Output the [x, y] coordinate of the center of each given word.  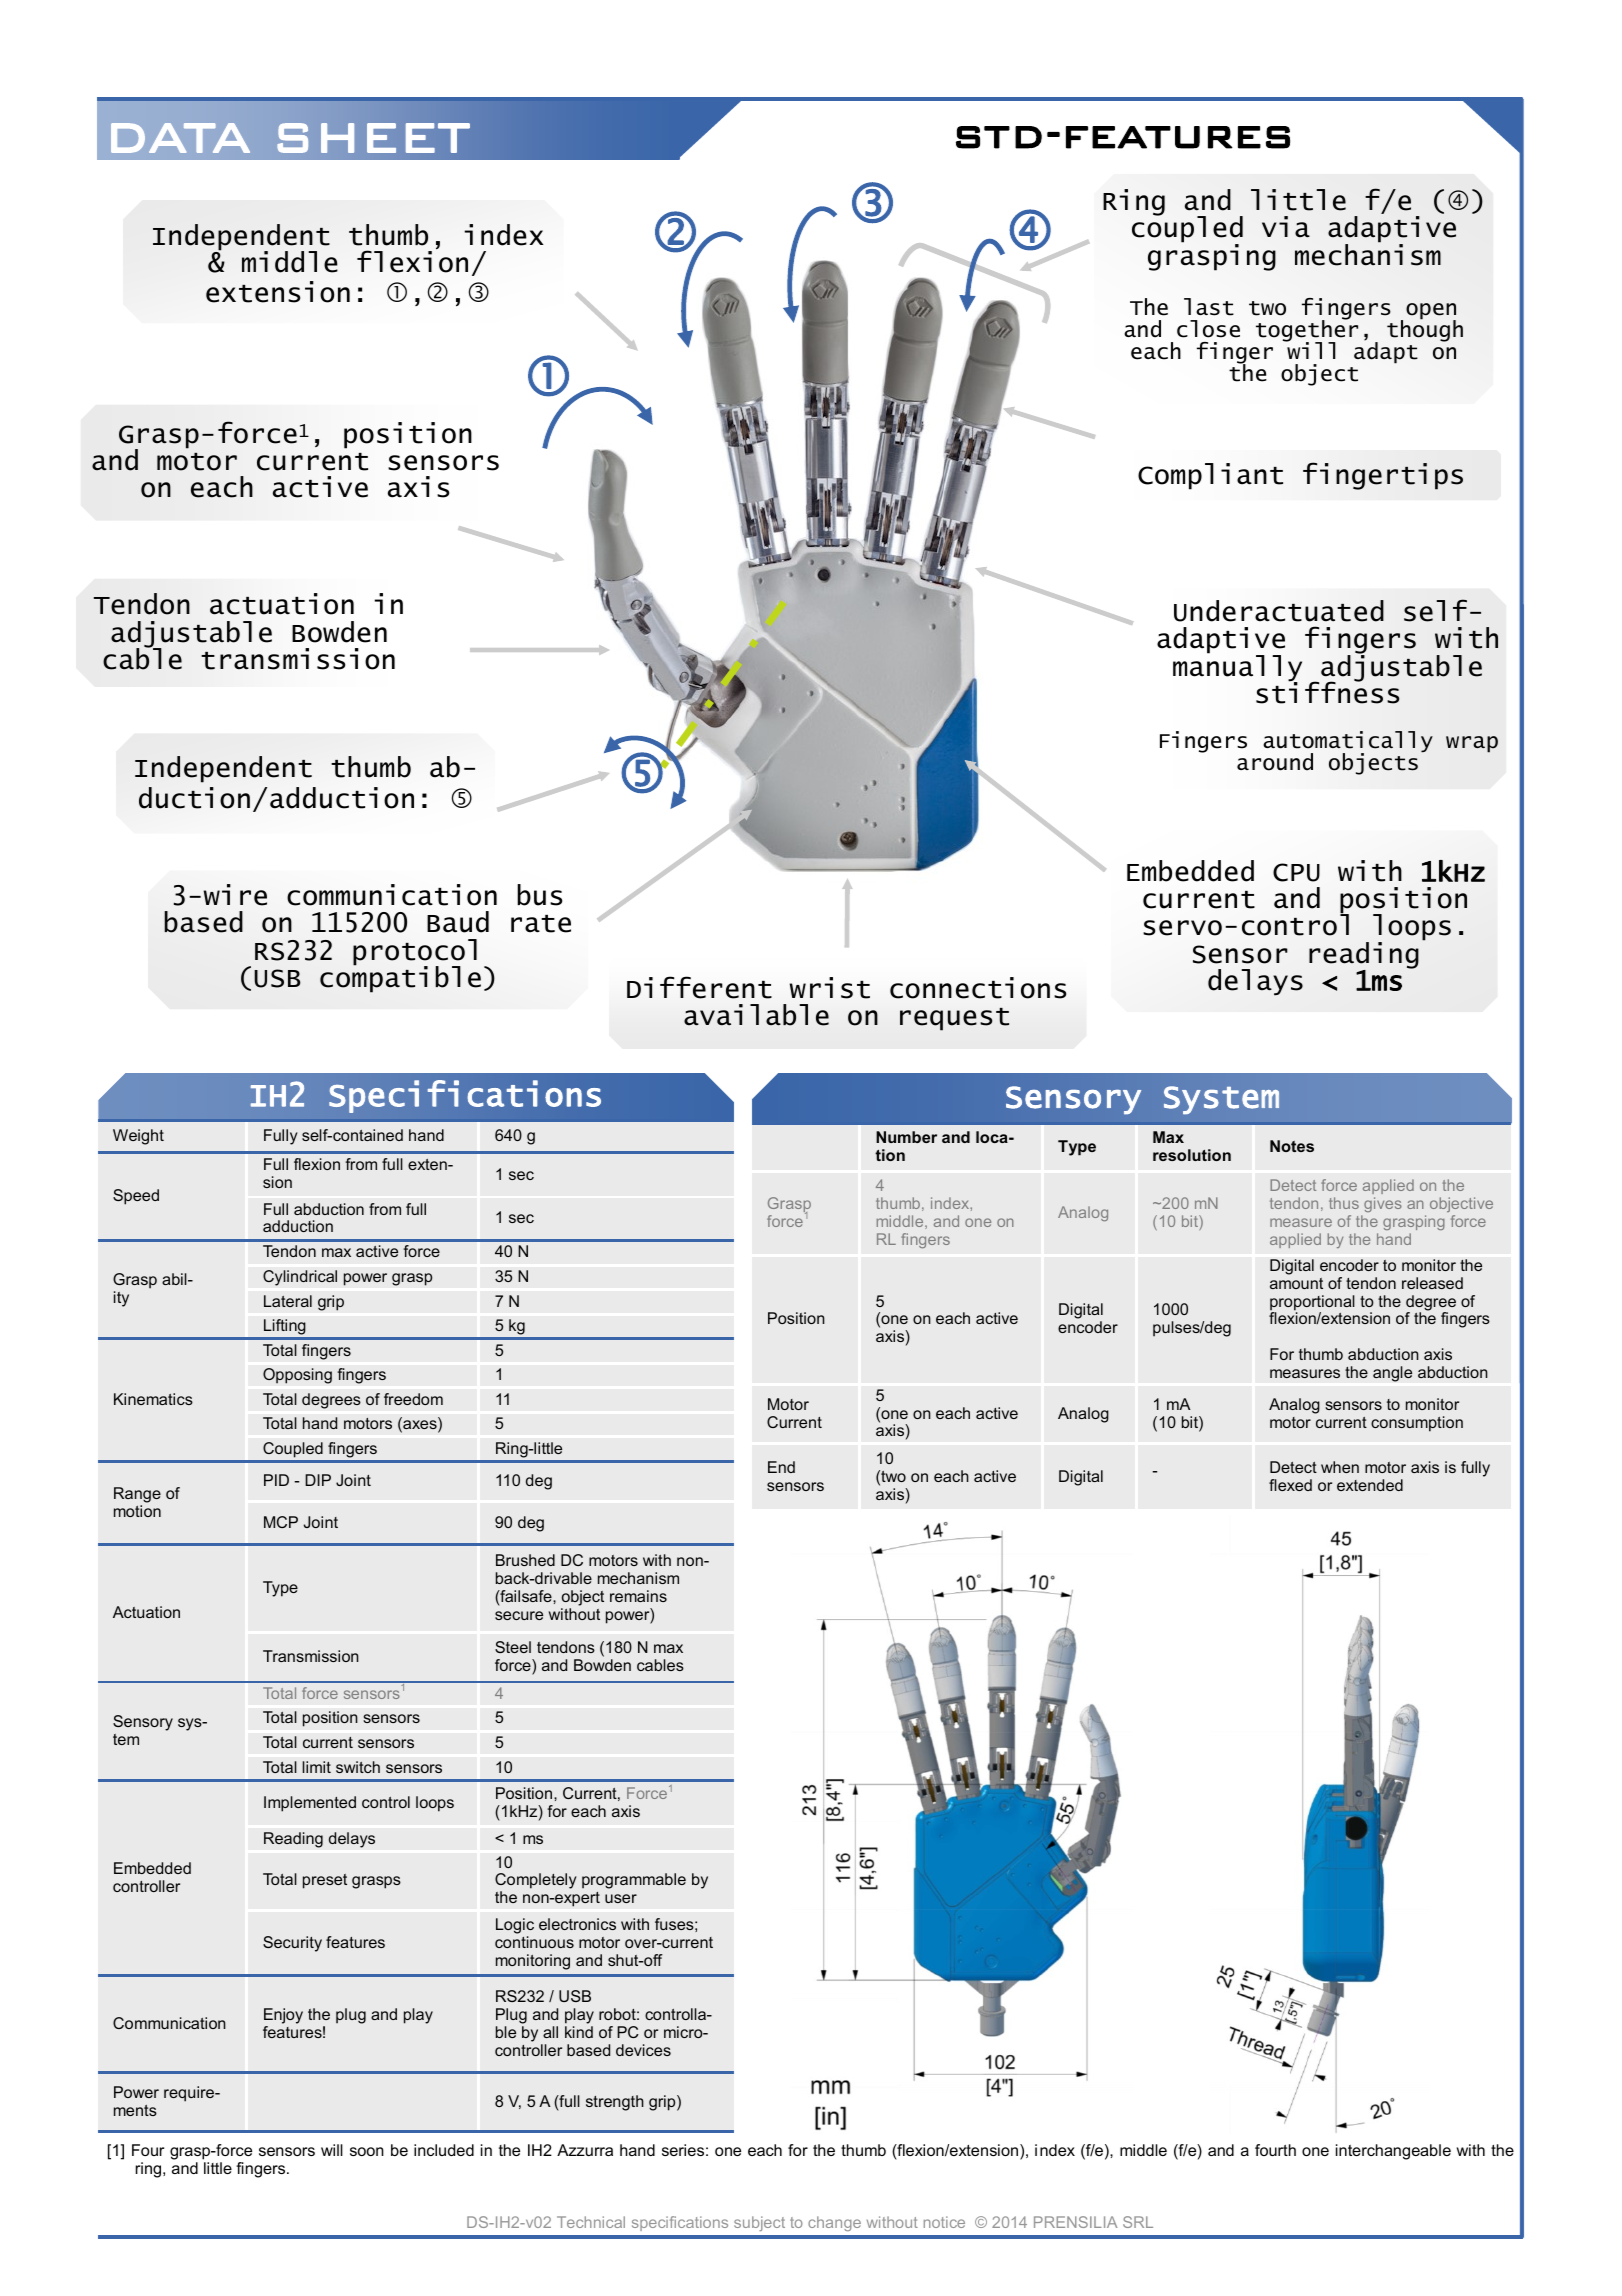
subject [759, 2223]
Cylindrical [300, 1278]
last [1209, 307]
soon [367, 2151]
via [1286, 227]
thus [1344, 1203]
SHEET [373, 138]
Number [906, 1137]
